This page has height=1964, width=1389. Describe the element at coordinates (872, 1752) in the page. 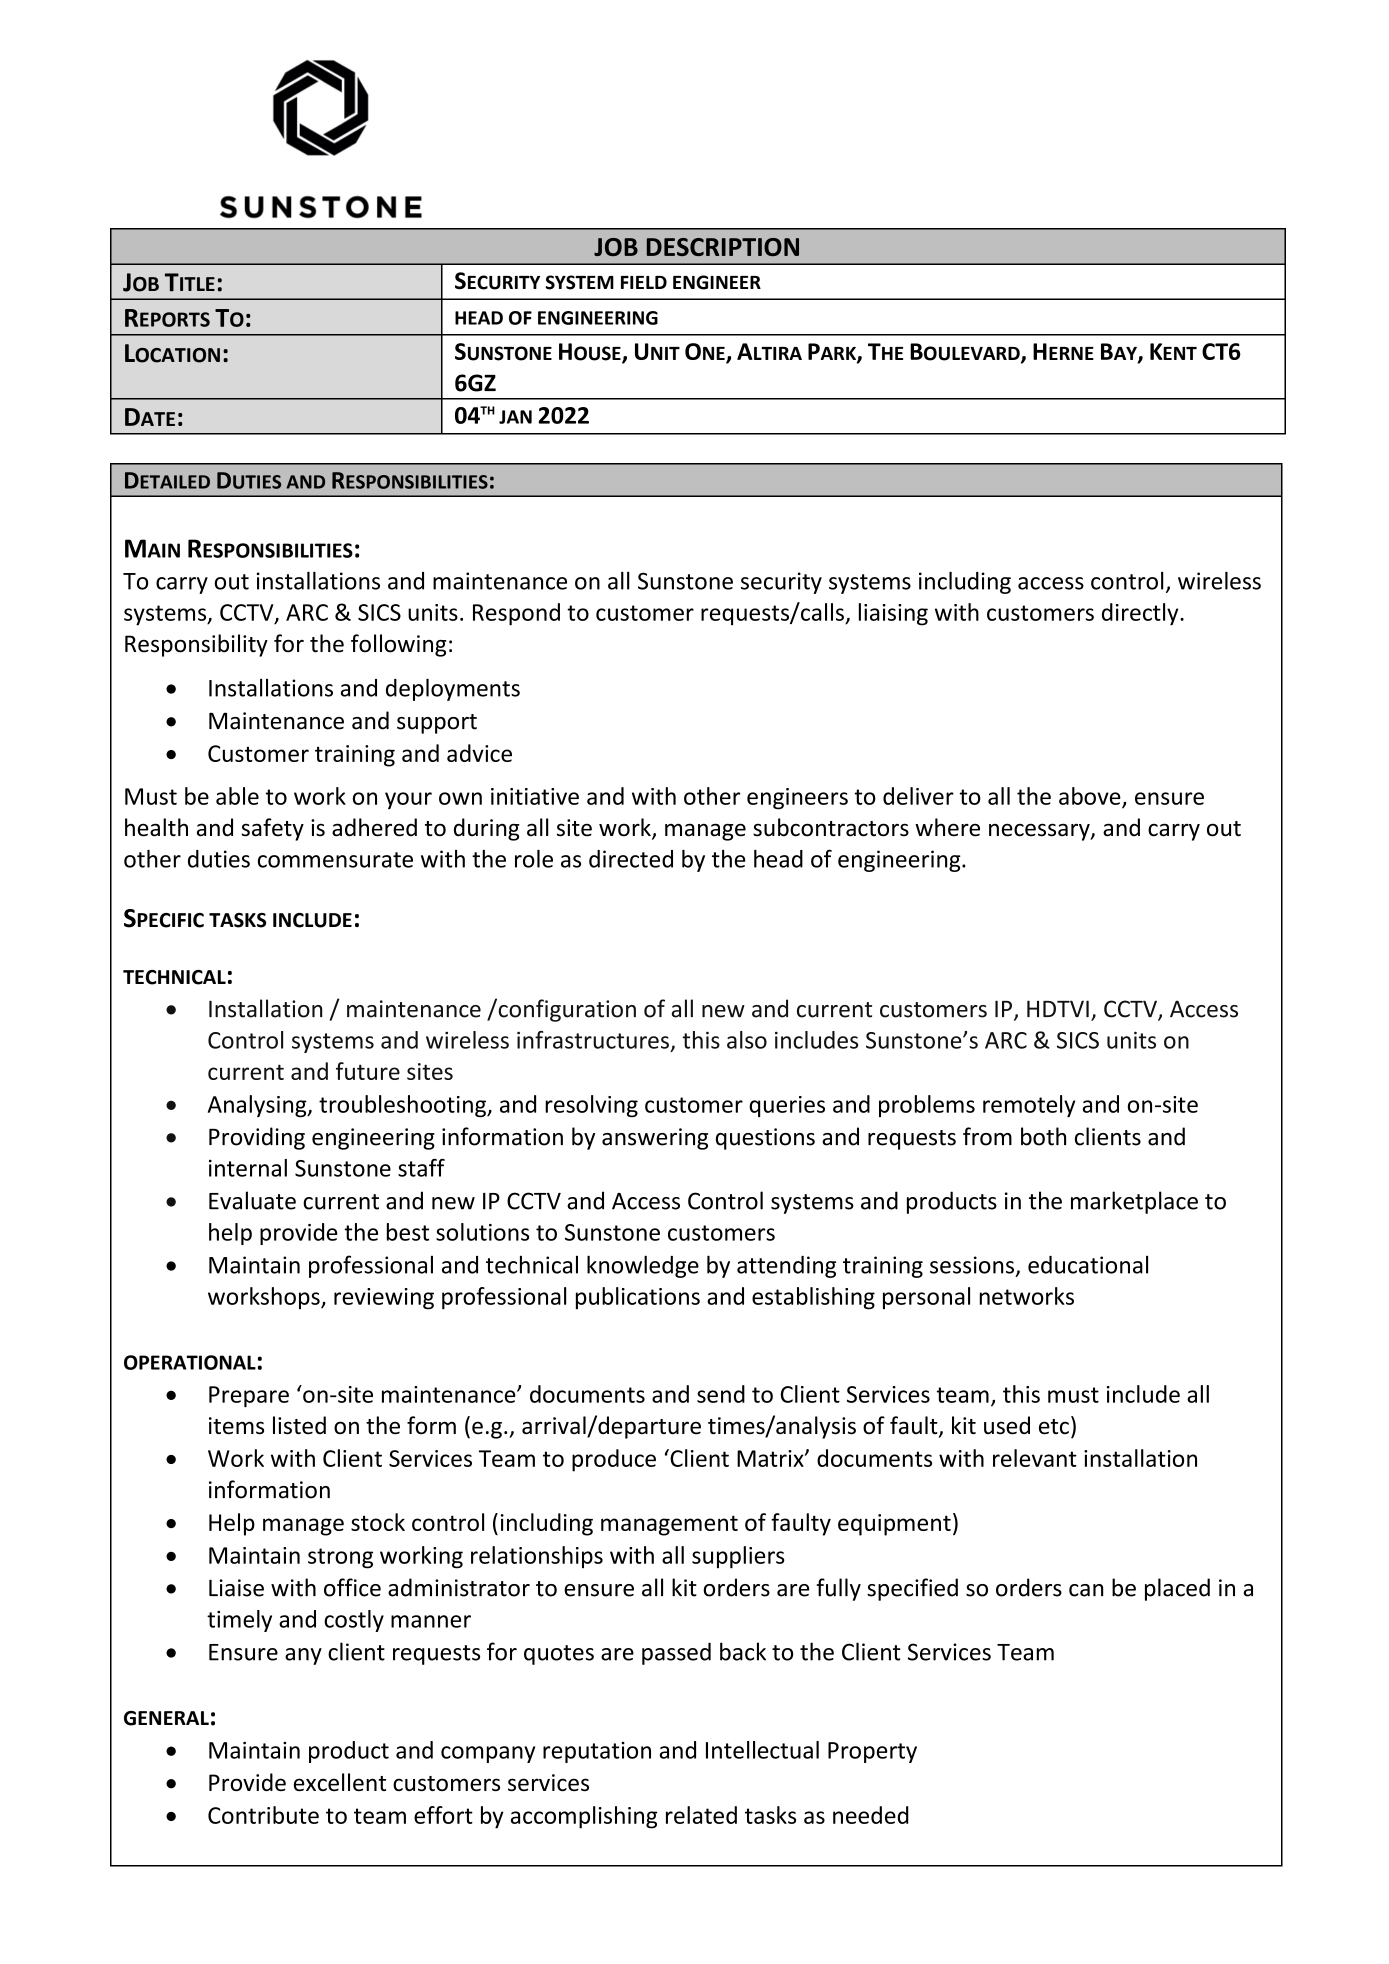

I see `Property` at that location.
